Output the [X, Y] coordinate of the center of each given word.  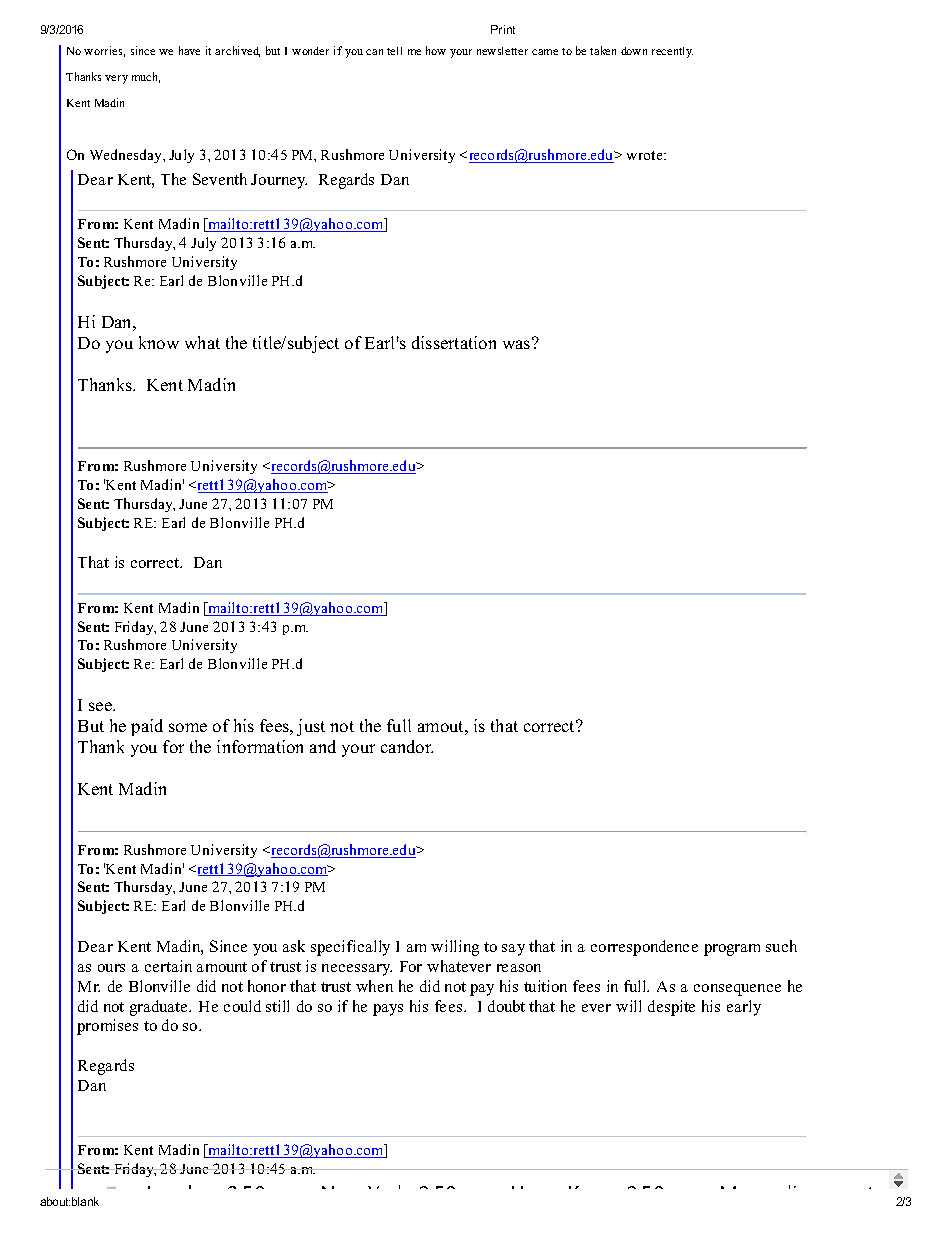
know [159, 342]
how [436, 50]
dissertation [454, 342]
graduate [160, 1008]
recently [672, 52]
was [518, 343]
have [189, 50]
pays [388, 1010]
